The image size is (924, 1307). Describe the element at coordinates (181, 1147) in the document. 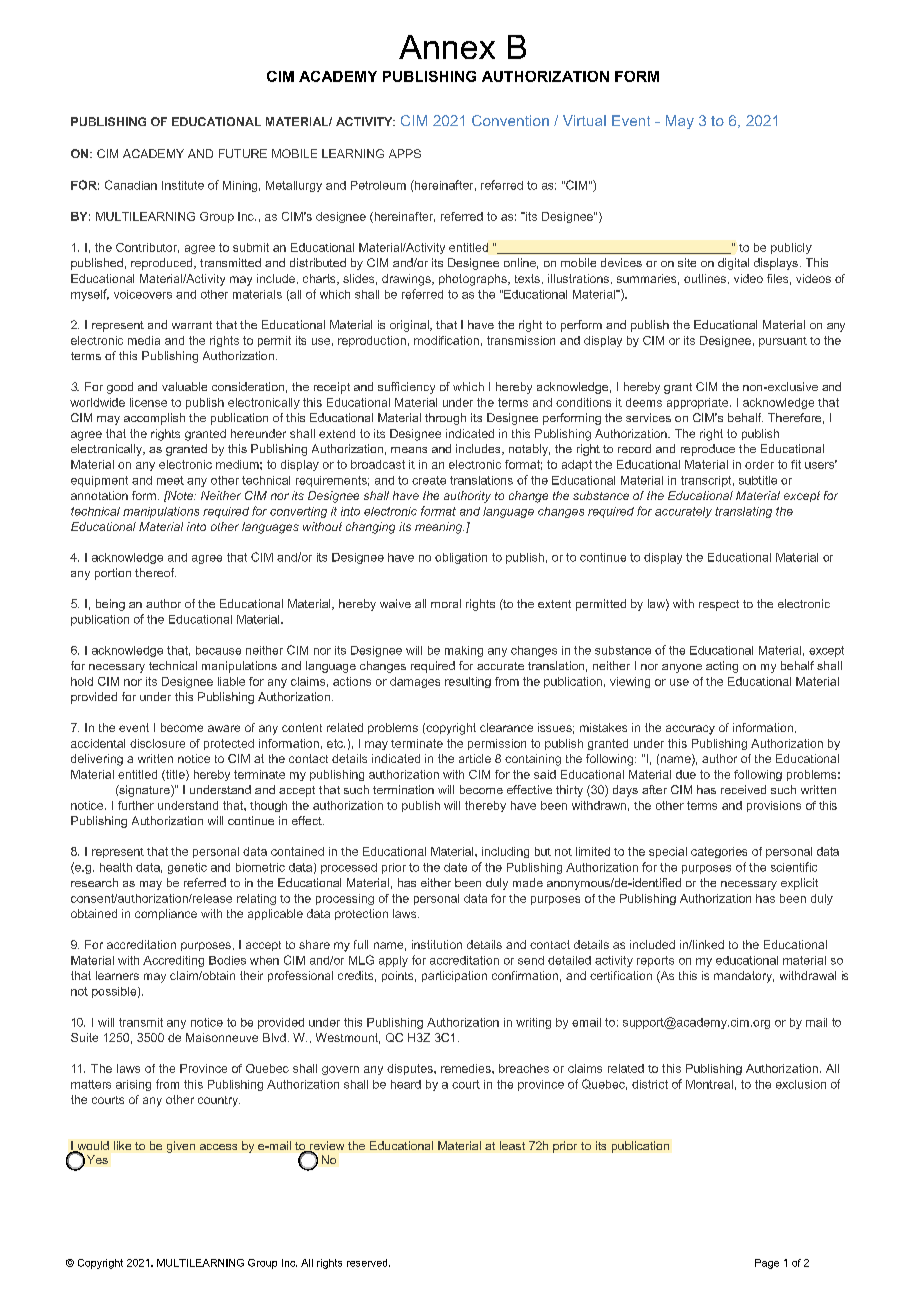

I see `given` at that location.
